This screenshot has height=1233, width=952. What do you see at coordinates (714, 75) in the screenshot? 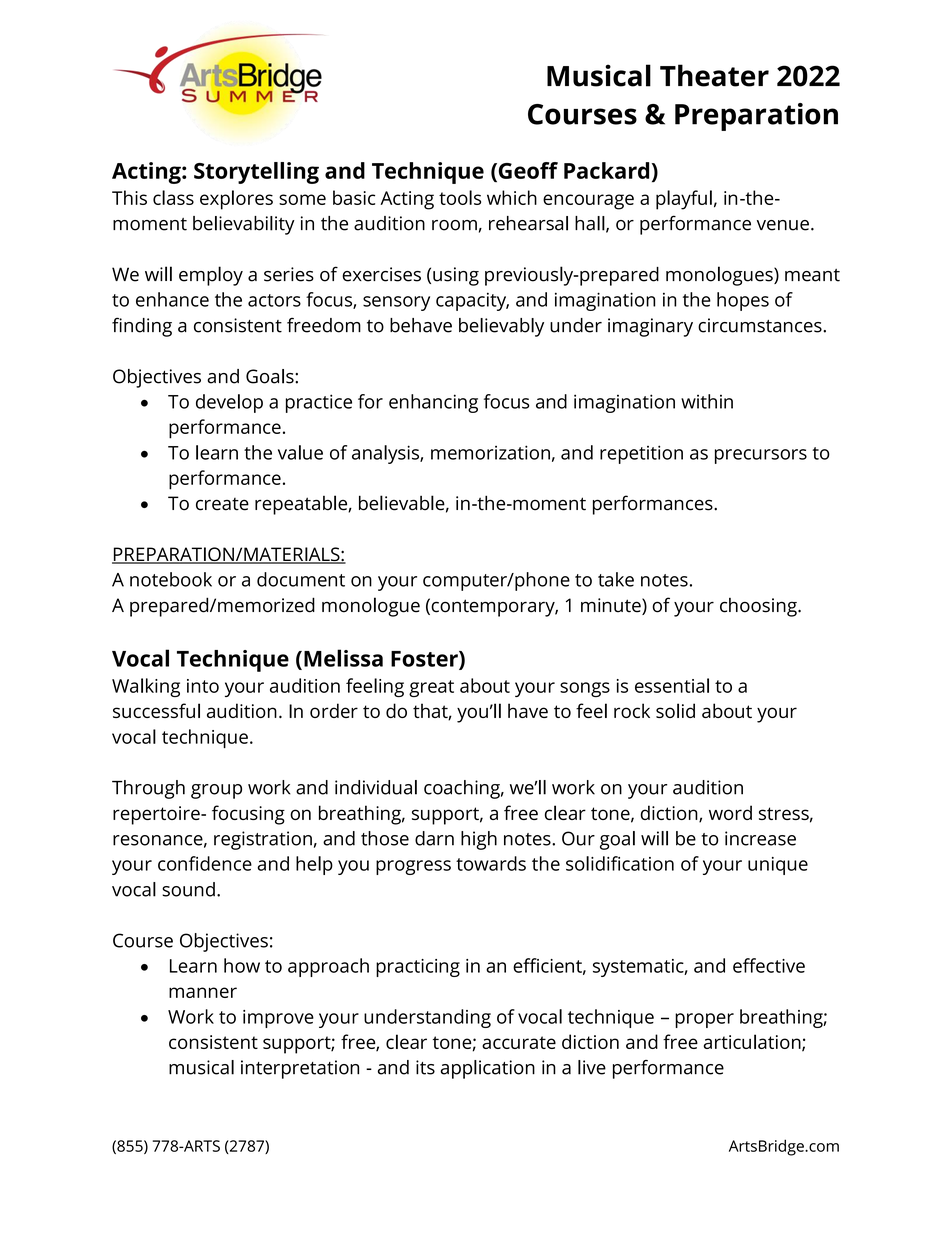
I see `Theater` at bounding box center [714, 75].
